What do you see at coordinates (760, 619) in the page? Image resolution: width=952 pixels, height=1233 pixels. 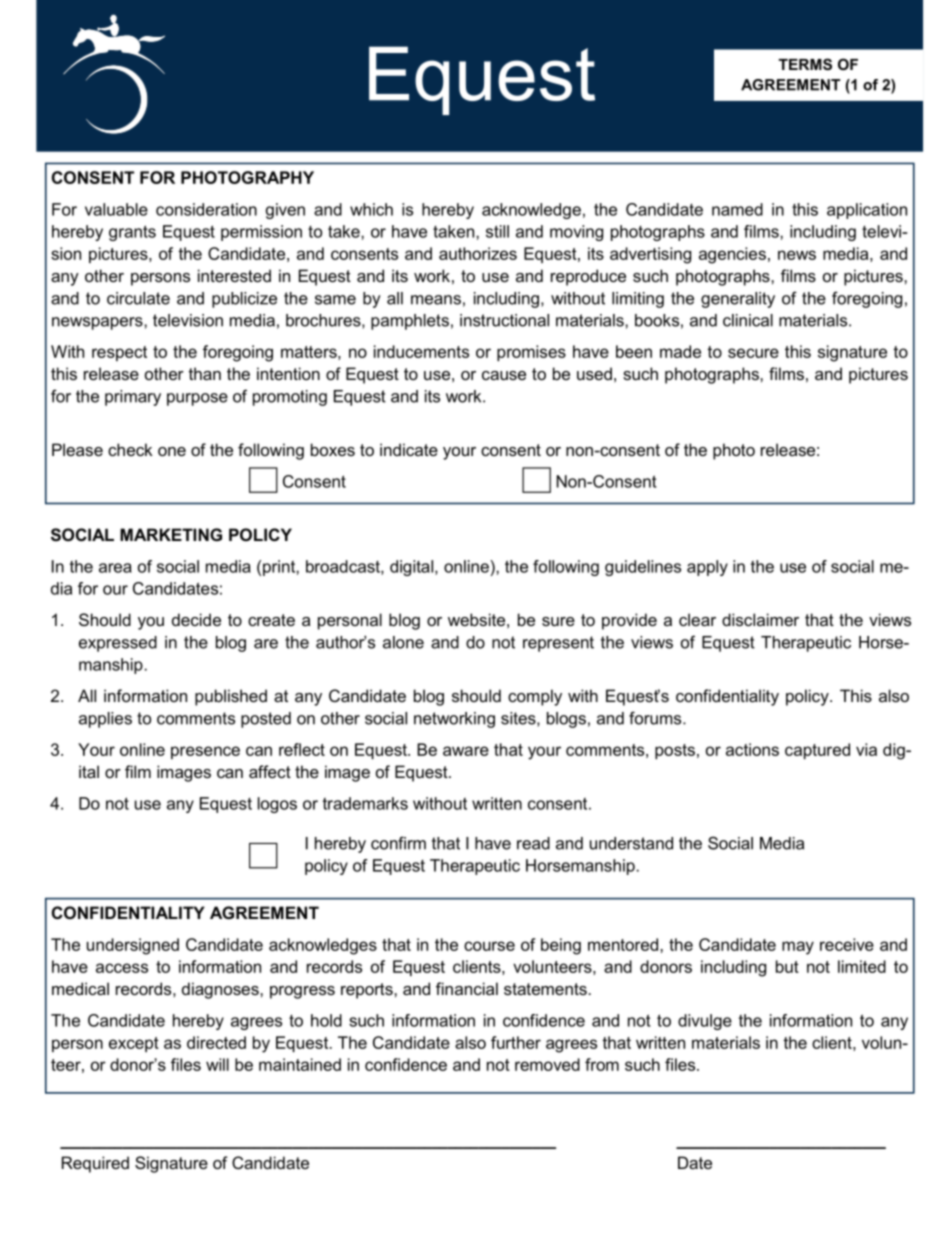 I see `disclaimer` at bounding box center [760, 619].
